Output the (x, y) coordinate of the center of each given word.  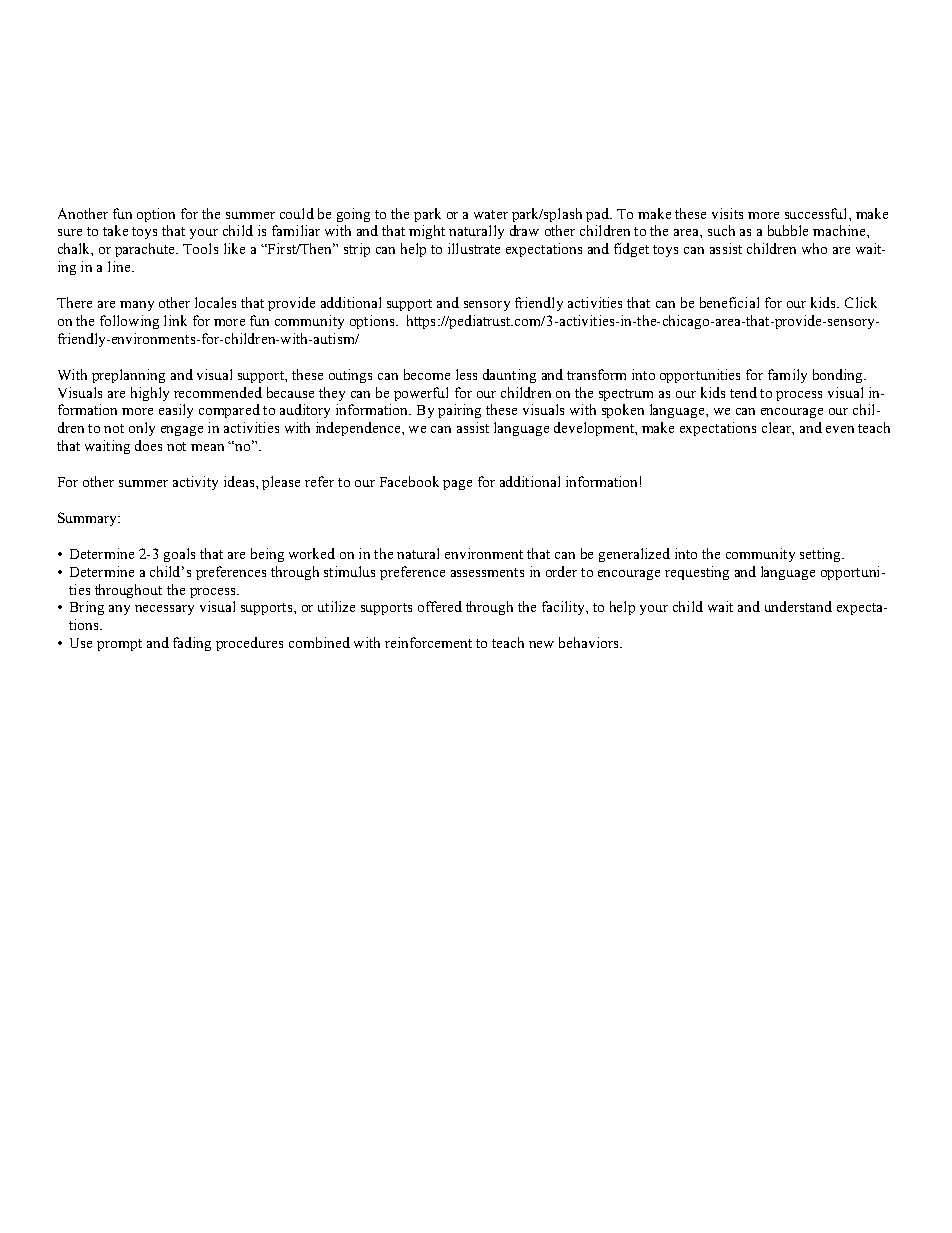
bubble (788, 230)
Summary (88, 519)
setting (821, 555)
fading (192, 644)
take (115, 230)
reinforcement (428, 642)
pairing (459, 411)
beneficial (729, 302)
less (466, 374)
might (427, 232)
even (840, 429)
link (175, 320)
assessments (487, 572)
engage (182, 431)
